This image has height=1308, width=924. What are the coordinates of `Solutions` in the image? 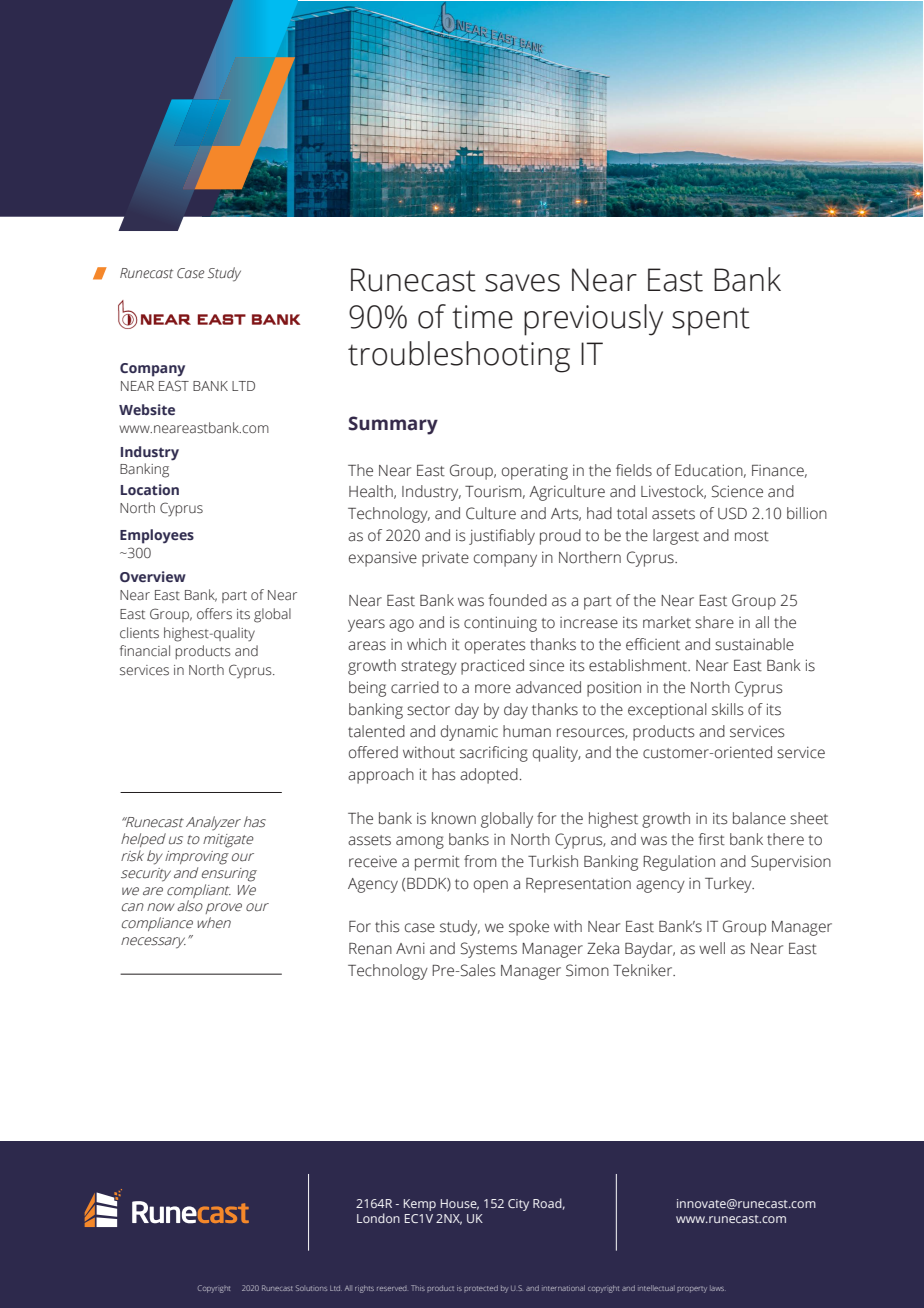 It's located at (311, 1288).
